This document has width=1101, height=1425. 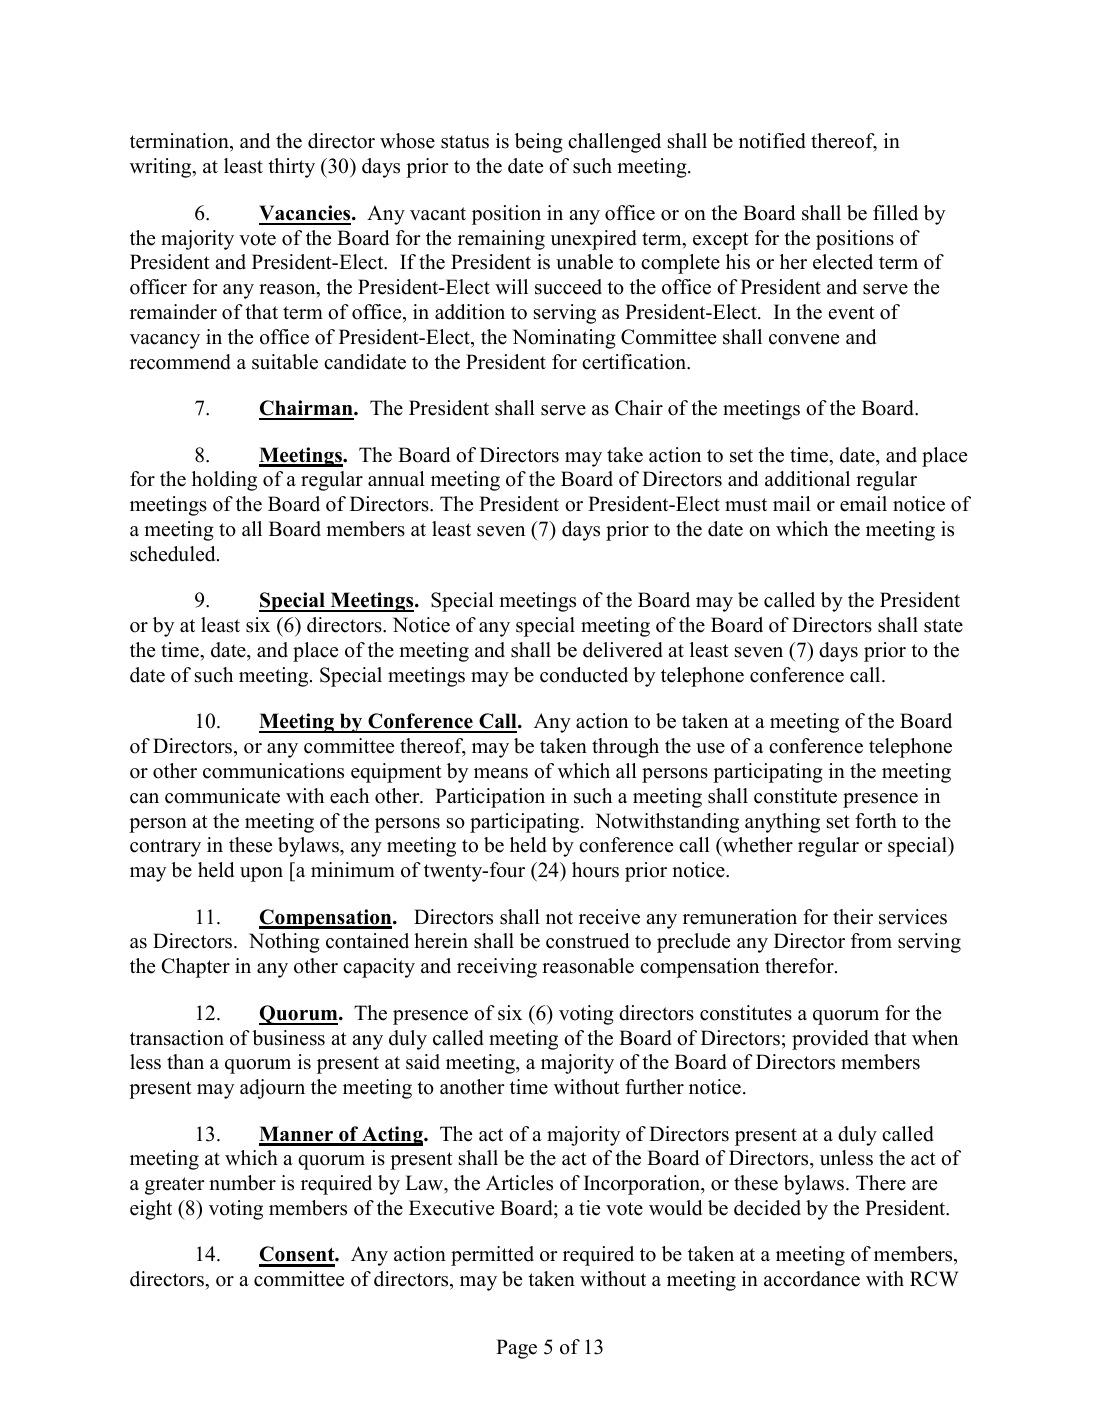 What do you see at coordinates (285, 362) in the document?
I see `suitable` at bounding box center [285, 362].
